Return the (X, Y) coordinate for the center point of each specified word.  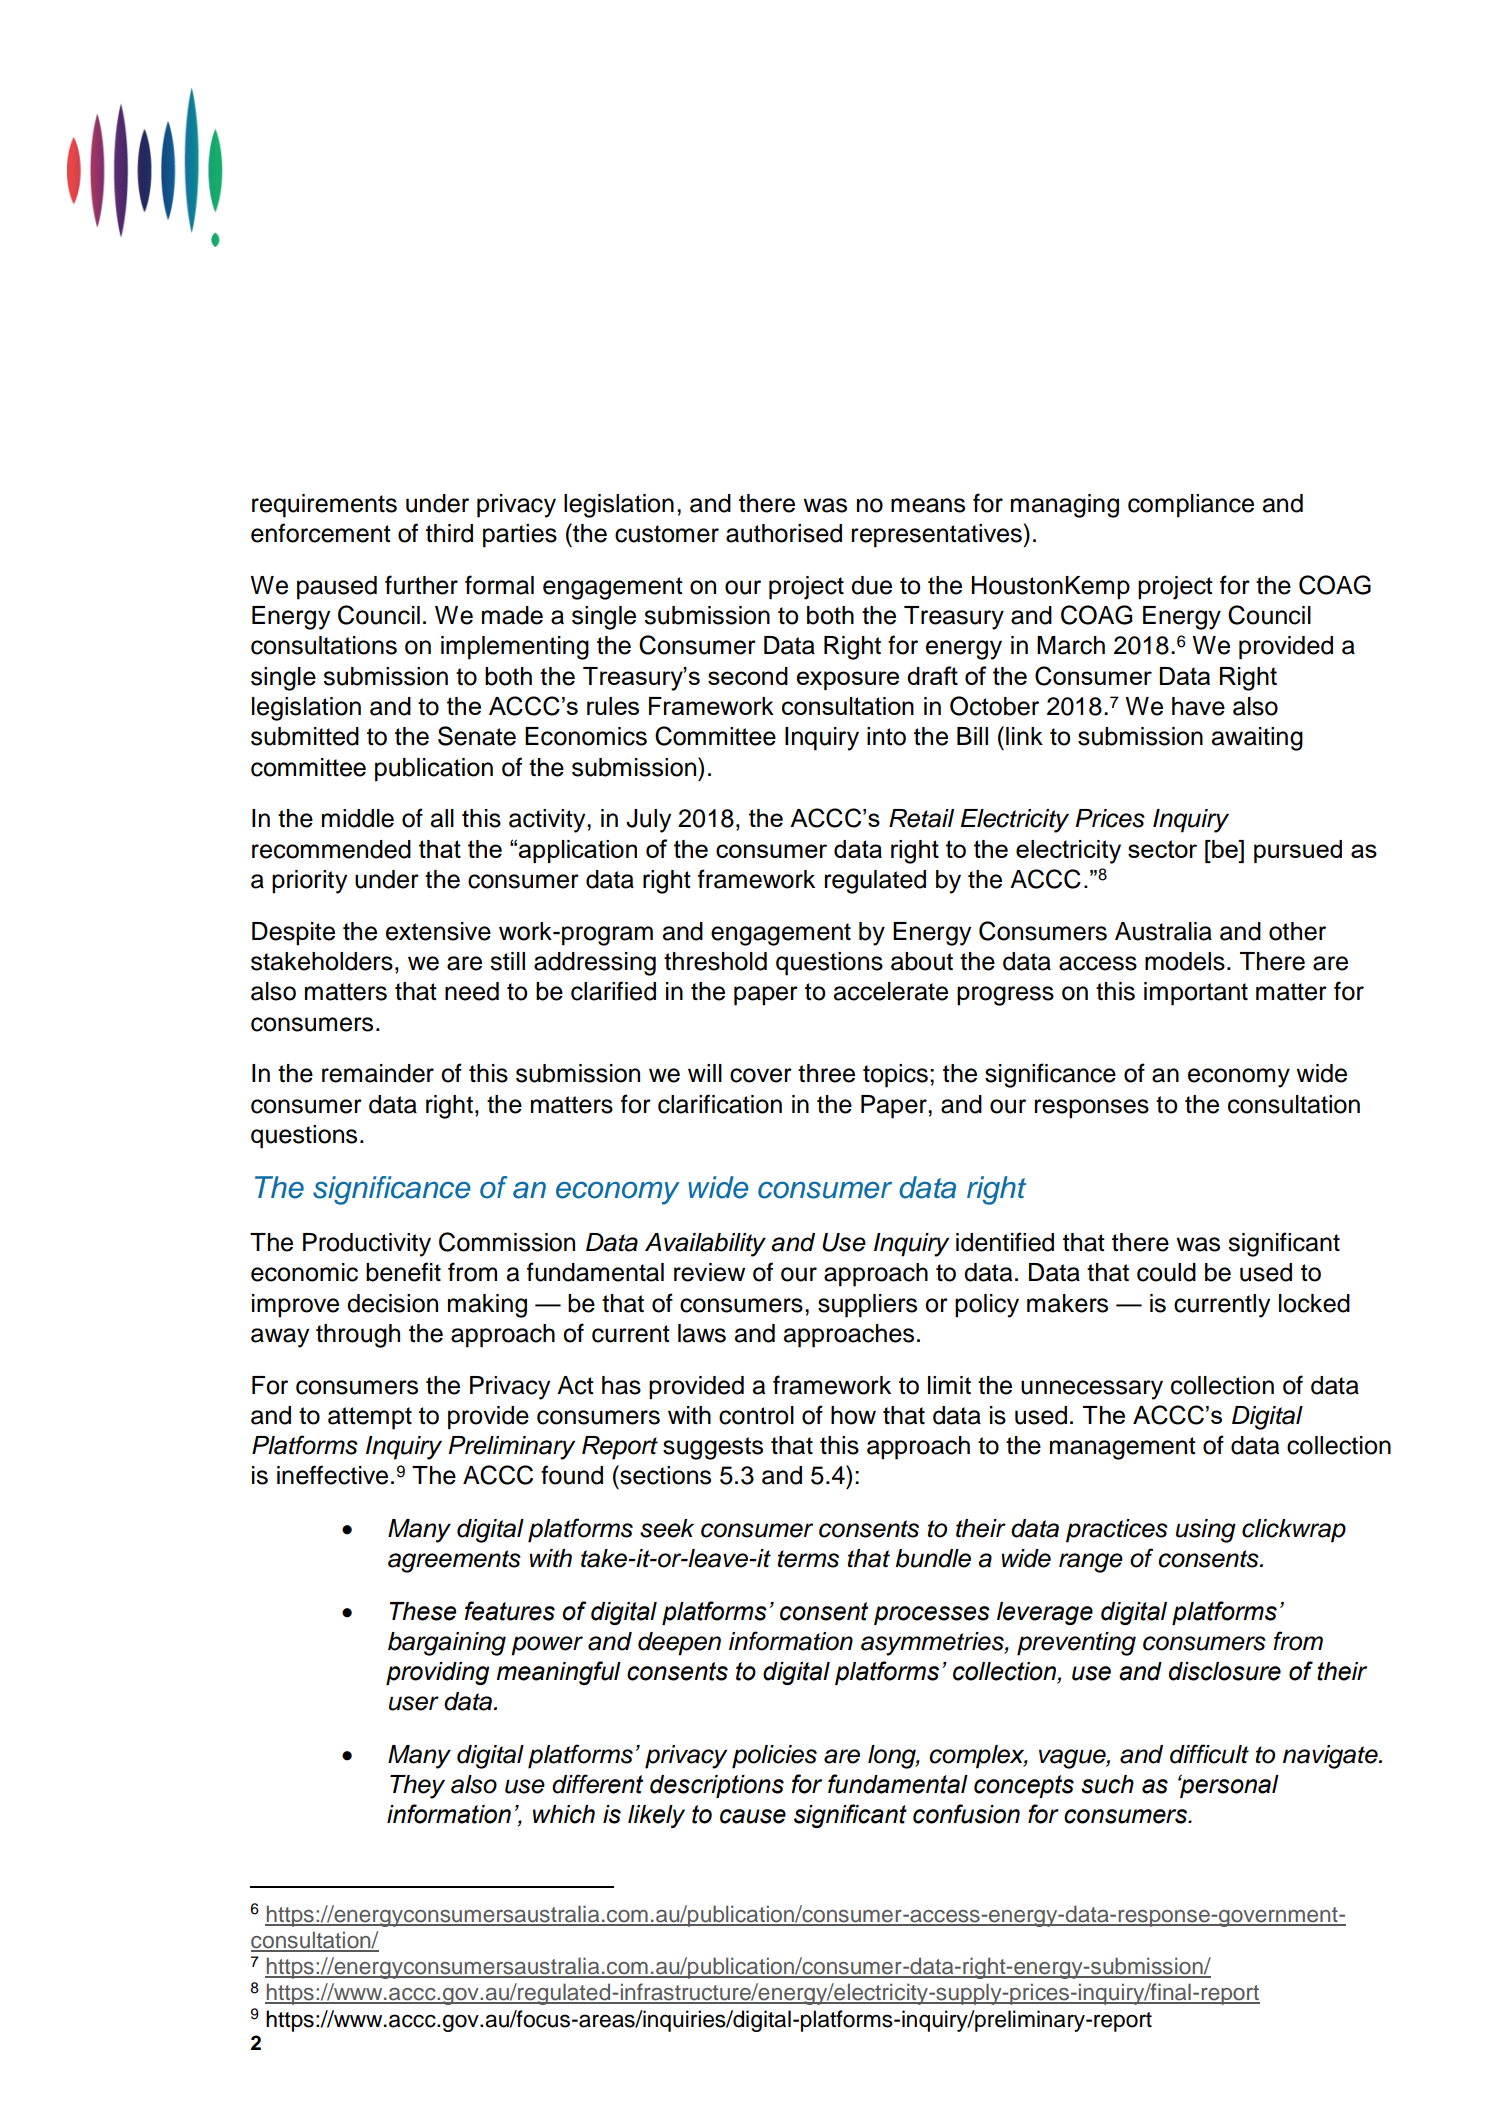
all (442, 818)
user (414, 1703)
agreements (454, 1561)
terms (808, 1559)
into (886, 736)
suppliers (867, 1306)
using (1206, 1531)
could (1166, 1272)
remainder (378, 1073)
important (1196, 994)
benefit (403, 1272)
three (826, 1073)
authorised (784, 533)
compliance (1191, 506)
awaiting (1257, 739)
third (449, 533)
